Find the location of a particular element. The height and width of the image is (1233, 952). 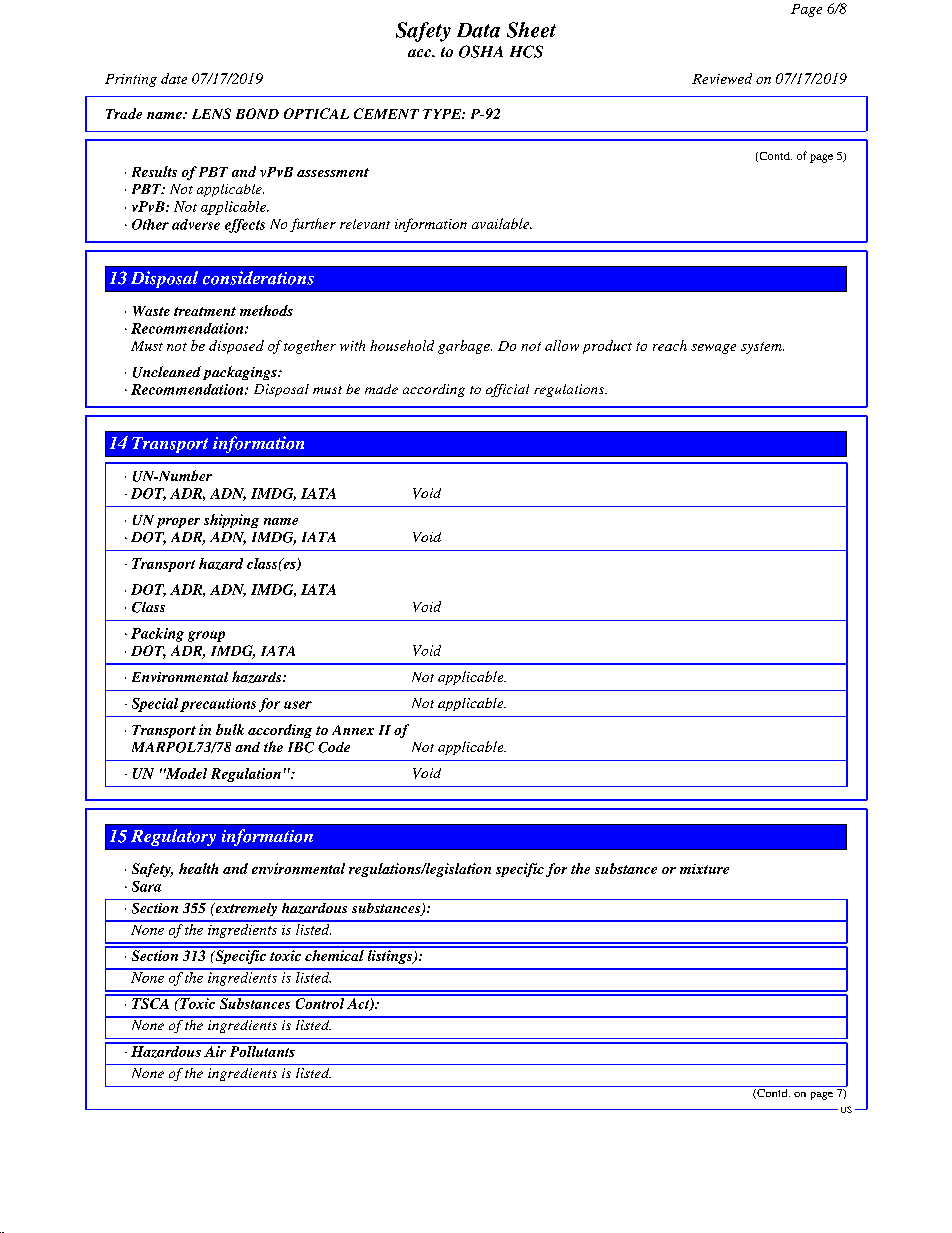

date is located at coordinates (174, 78).
